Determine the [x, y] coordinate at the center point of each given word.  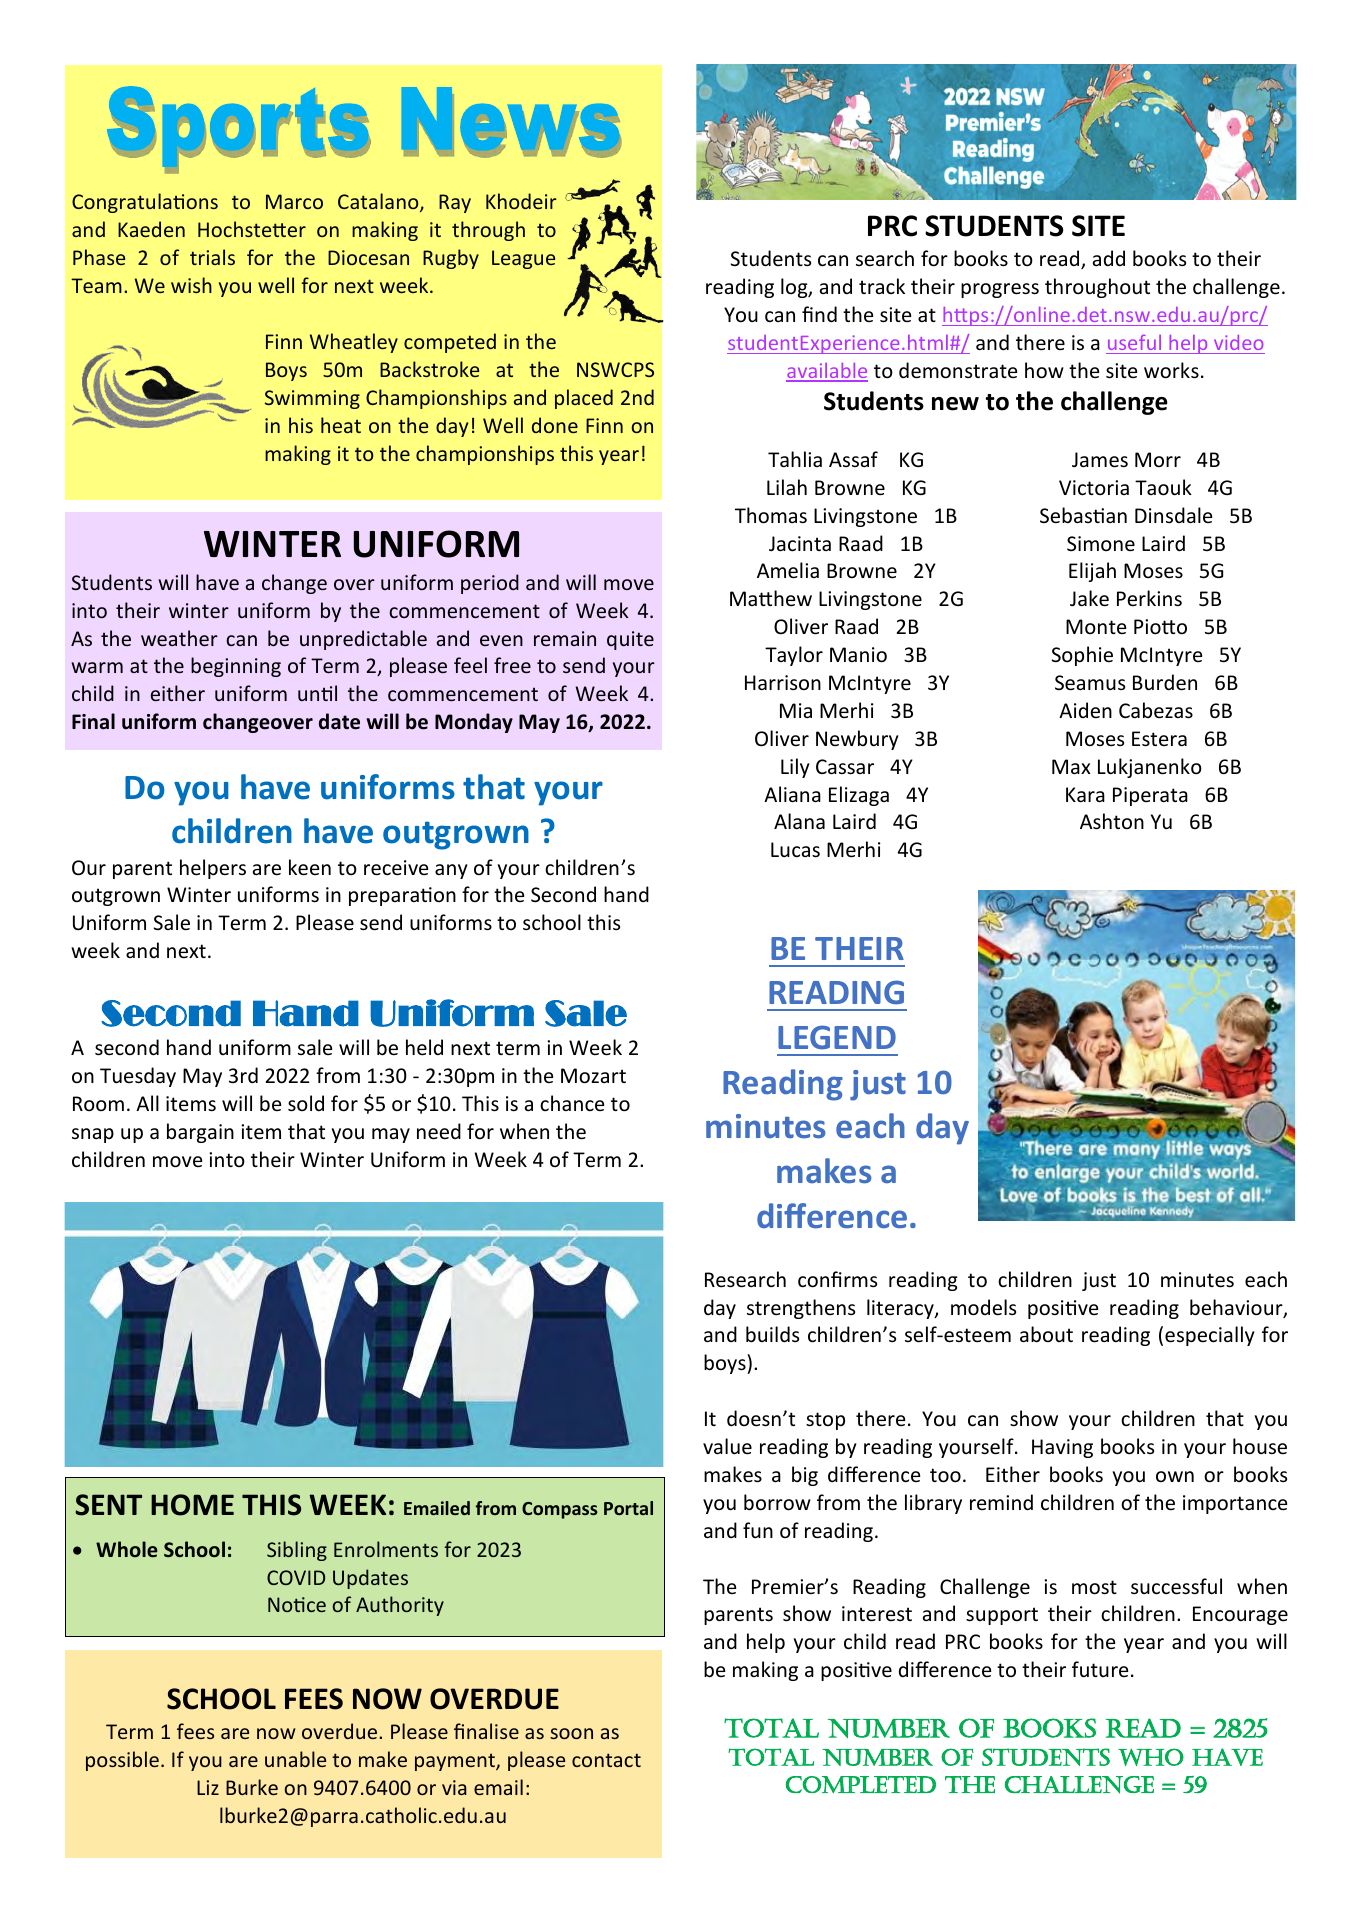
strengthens [801, 1309]
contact [606, 1760]
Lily [795, 768]
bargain [200, 1133]
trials [212, 257]
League [523, 259]
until [317, 693]
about [1046, 1334]
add [1109, 258]
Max [1071, 766]
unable [295, 1759]
